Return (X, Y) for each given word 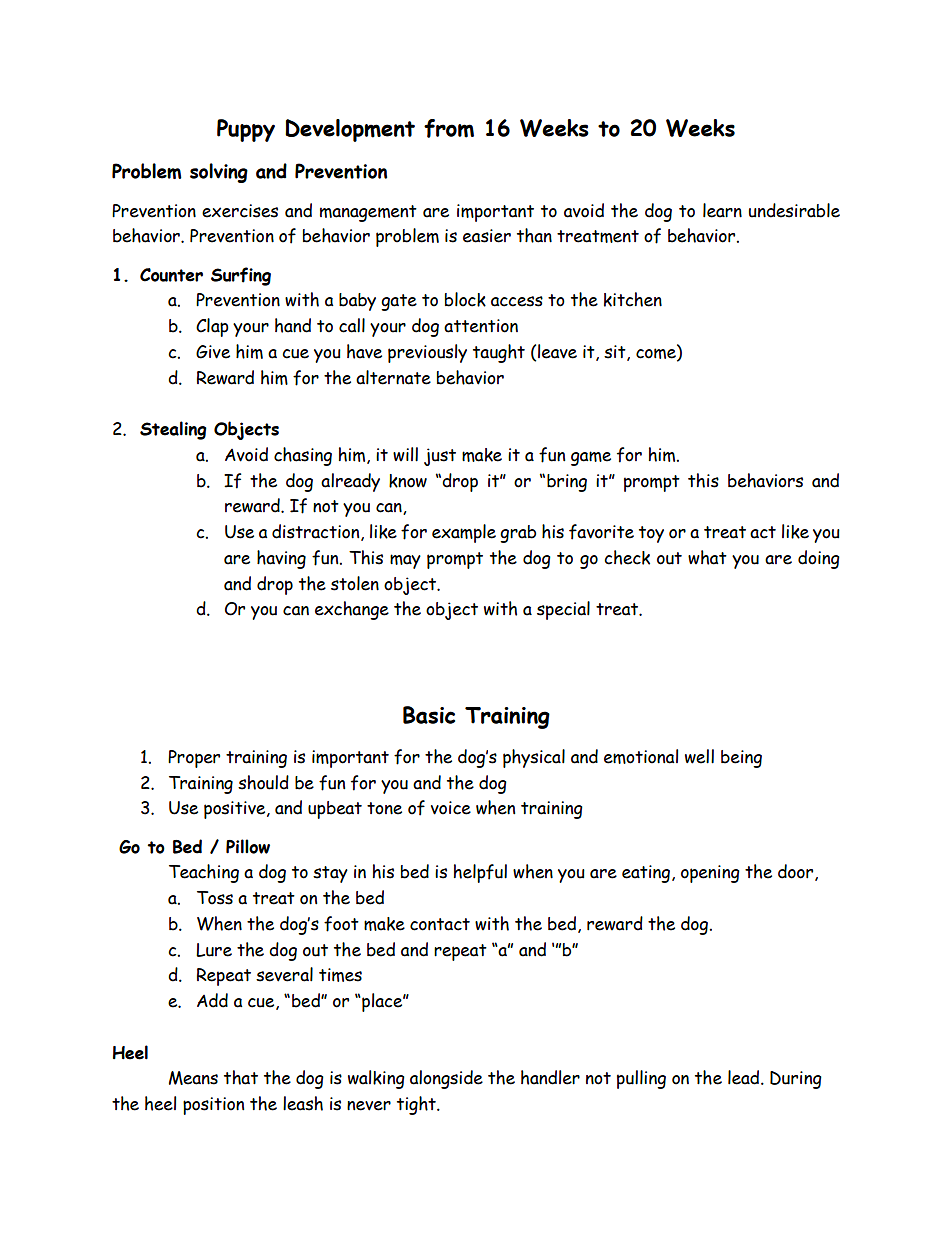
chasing (303, 456)
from (449, 128)
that (241, 1077)
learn (722, 210)
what (707, 557)
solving (219, 173)
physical (534, 758)
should (263, 782)
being (741, 759)
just (440, 457)
